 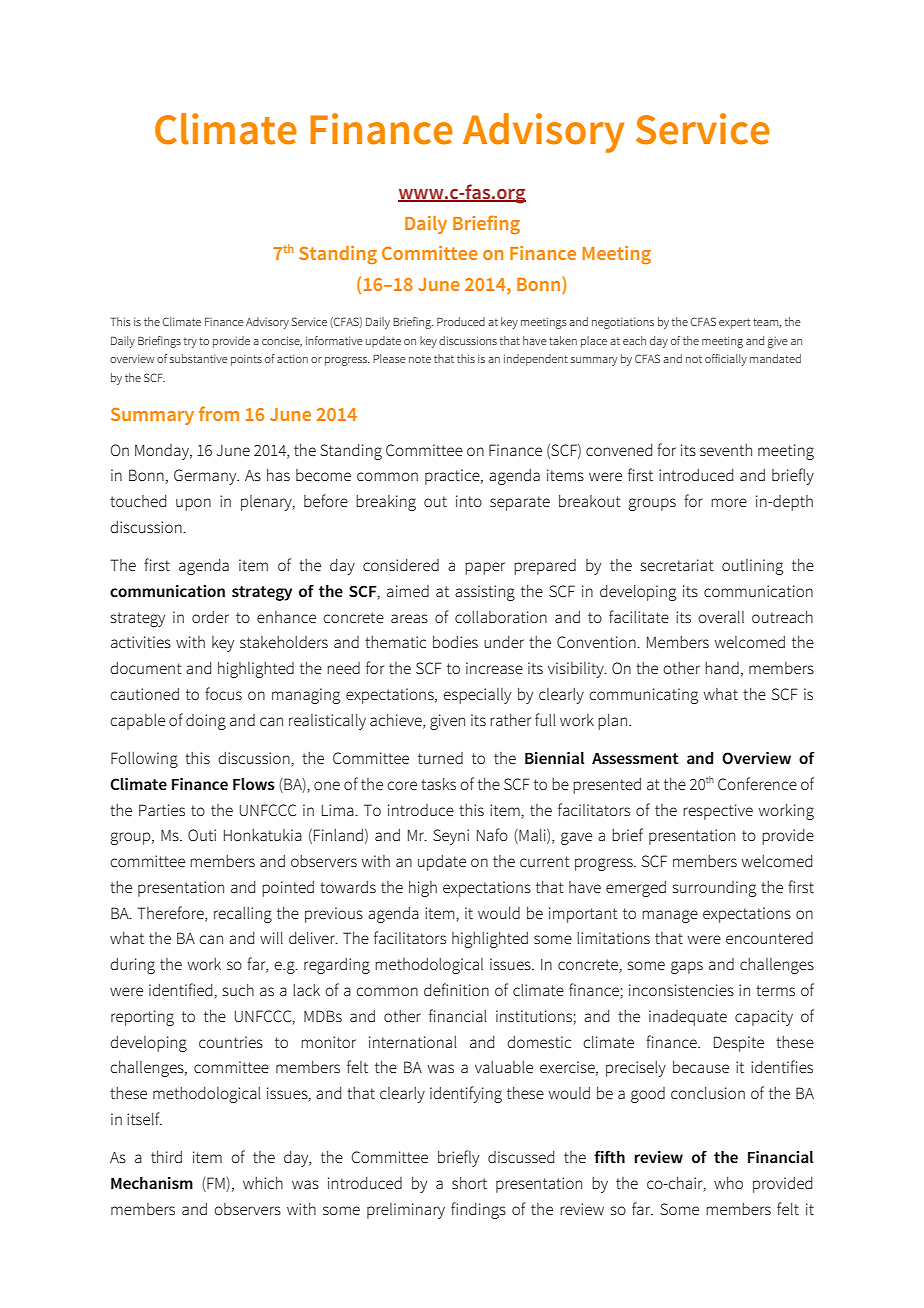 What do you see at coordinates (199, 358) in the screenshot?
I see `substantive` at bounding box center [199, 358].
